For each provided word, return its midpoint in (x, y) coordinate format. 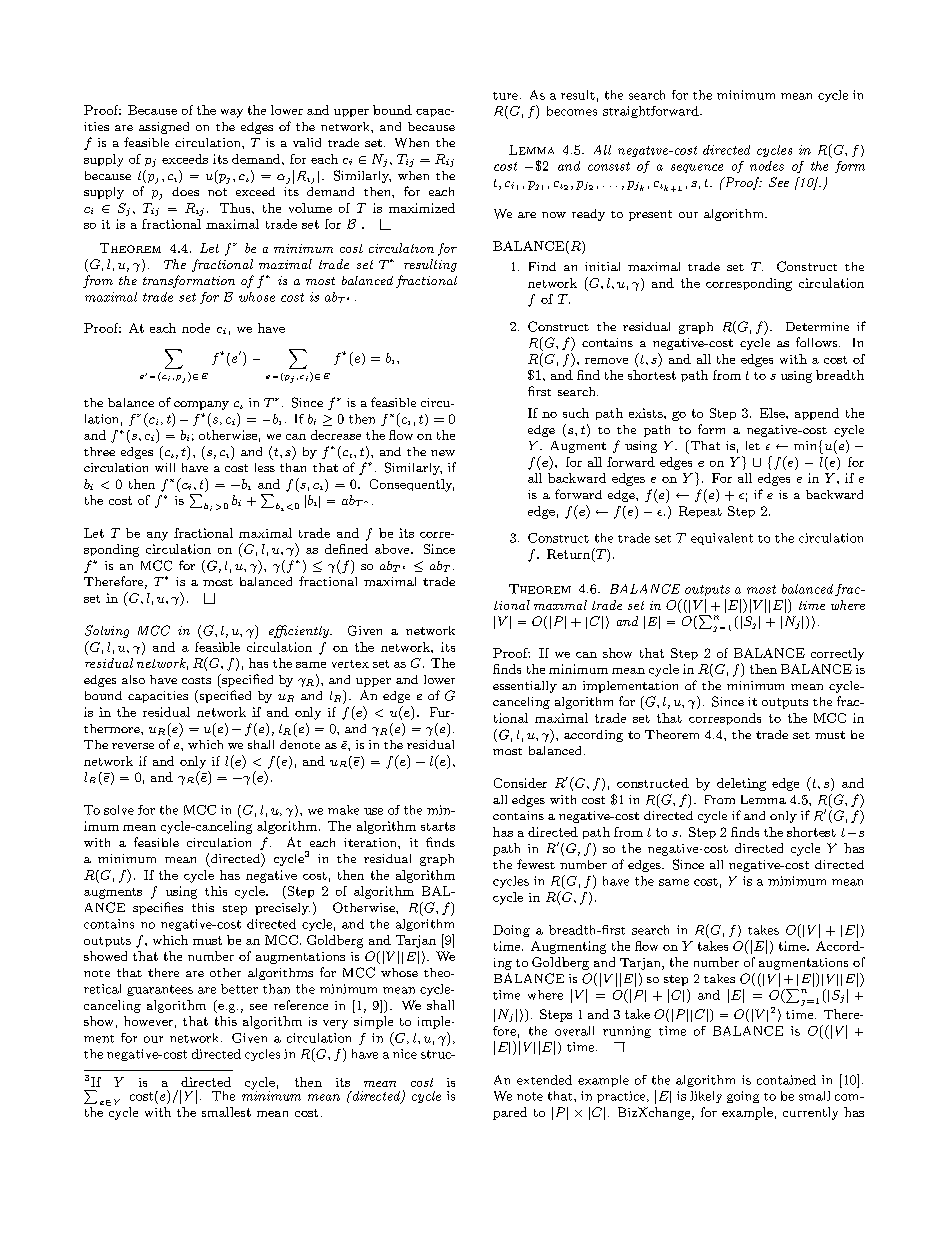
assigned (164, 128)
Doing (511, 931)
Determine (817, 326)
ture (505, 96)
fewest (536, 864)
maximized (422, 208)
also (133, 679)
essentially (525, 687)
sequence (697, 168)
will (165, 467)
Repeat (700, 512)
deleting (741, 784)
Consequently (412, 485)
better (239, 989)
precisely (282, 909)
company (201, 405)
